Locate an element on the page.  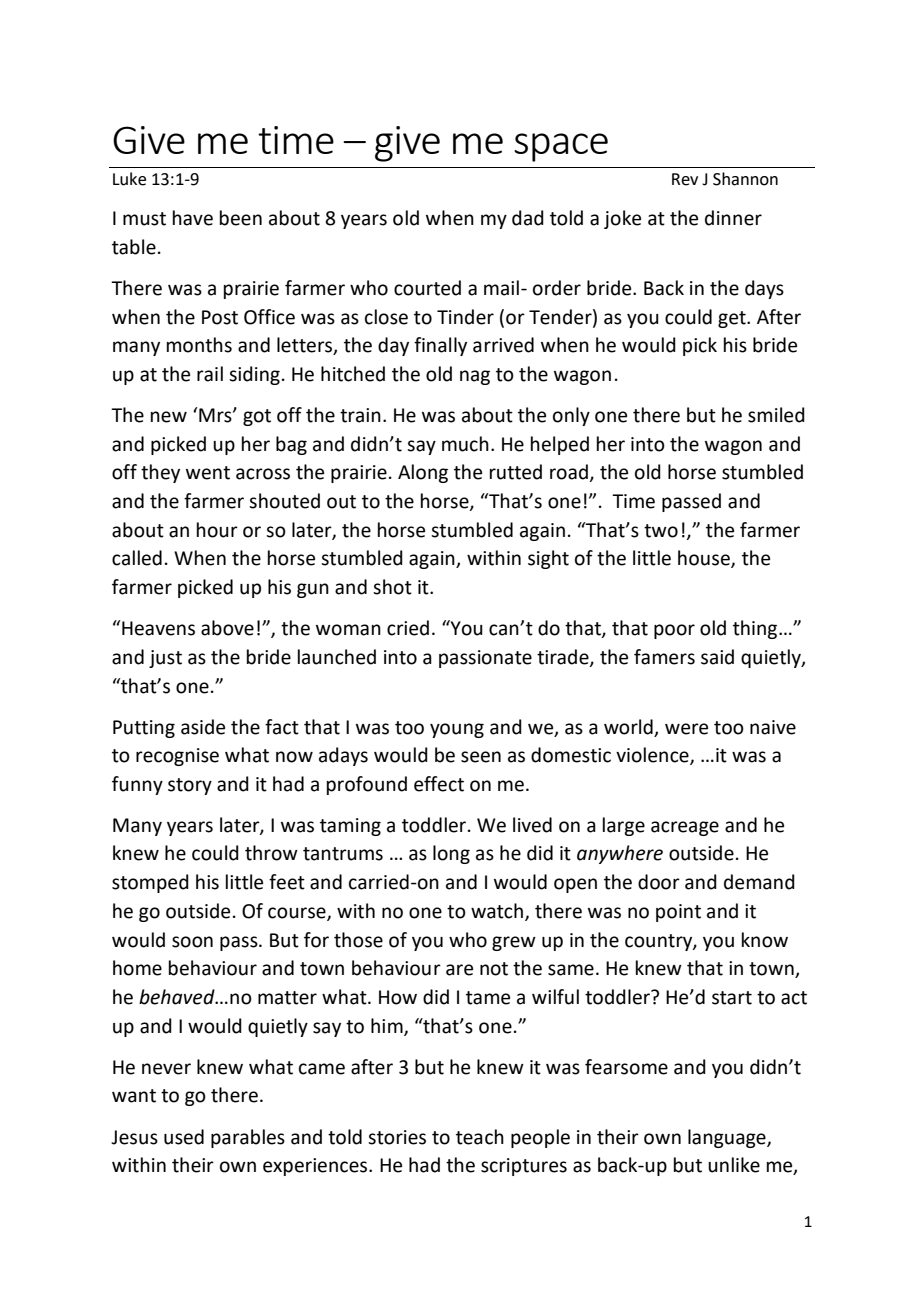
story is located at coordinates (190, 786).
